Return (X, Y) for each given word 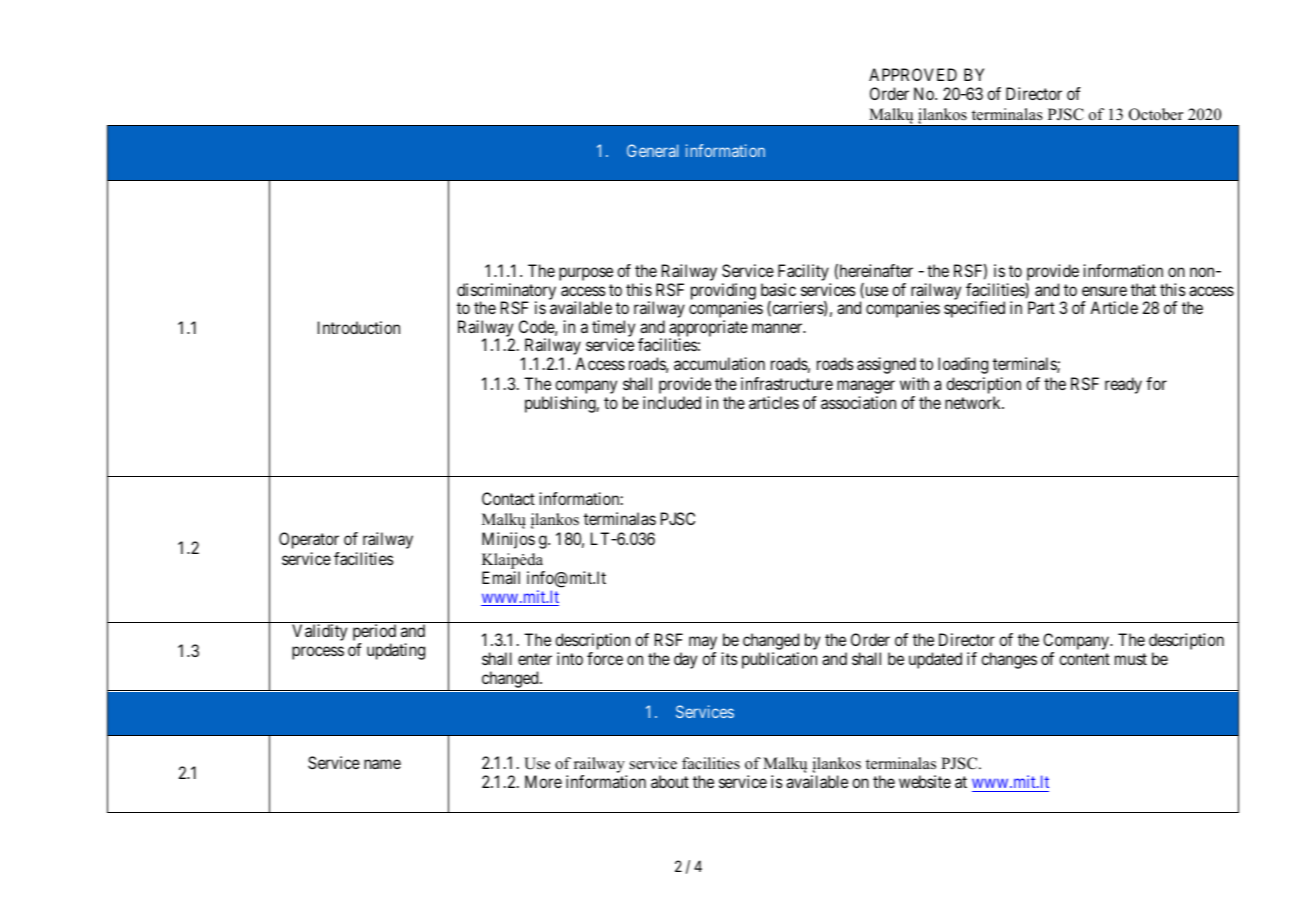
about (670, 781)
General (652, 150)
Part (1041, 307)
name (382, 764)
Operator (309, 540)
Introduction (359, 327)
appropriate (708, 330)
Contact (508, 498)
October (1156, 114)
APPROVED (913, 74)
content (1084, 659)
